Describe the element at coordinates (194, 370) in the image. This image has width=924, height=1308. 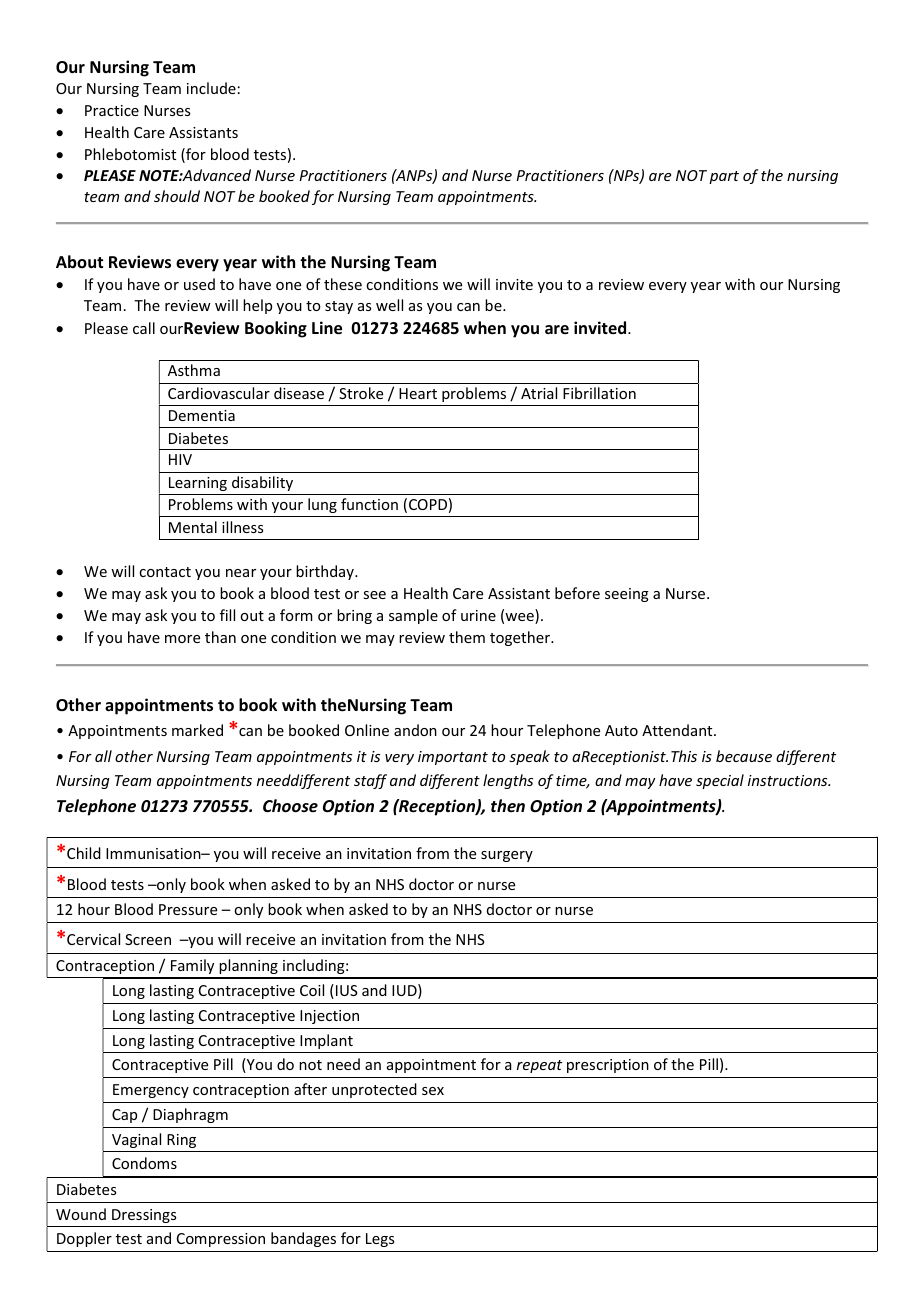
I see `Asthma` at that location.
